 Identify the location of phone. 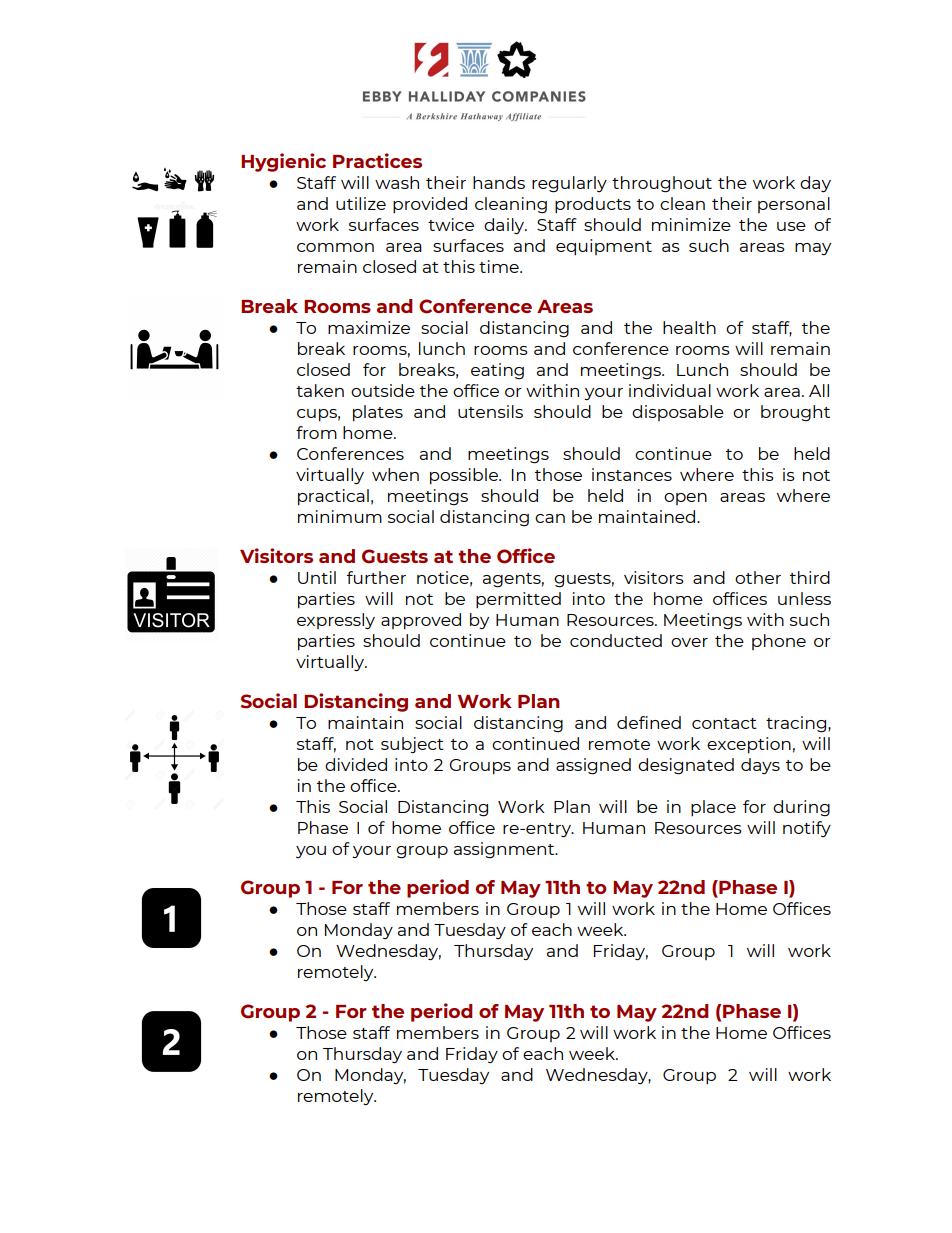
(779, 642).
